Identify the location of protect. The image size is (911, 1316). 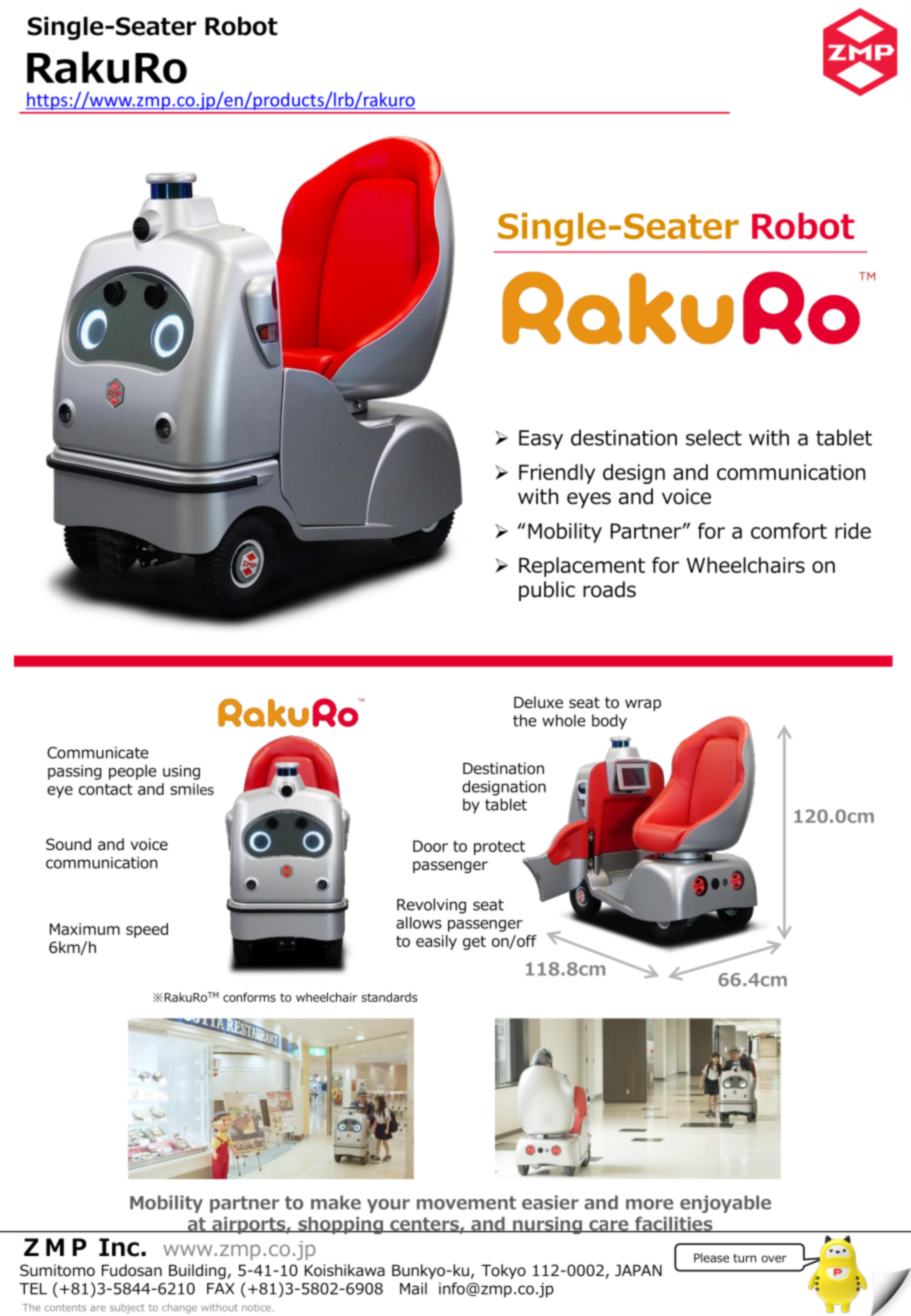
(499, 848).
